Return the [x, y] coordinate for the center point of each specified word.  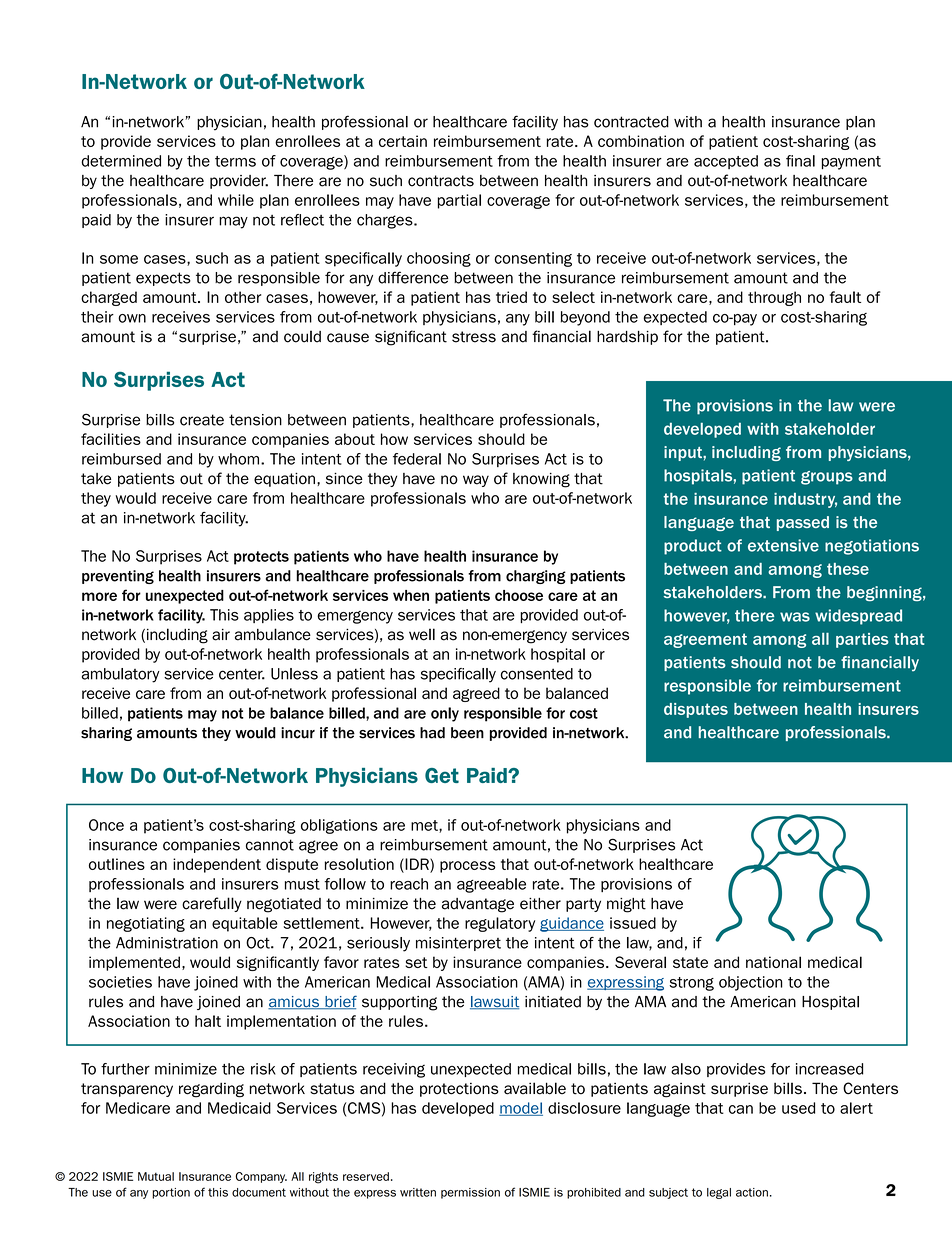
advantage [478, 905]
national [773, 962]
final [800, 161]
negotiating [146, 924]
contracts [441, 181]
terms [235, 161]
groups [827, 478]
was [795, 617]
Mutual [156, 1176]
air [221, 635]
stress [474, 337]
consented [537, 674]
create [202, 420]
